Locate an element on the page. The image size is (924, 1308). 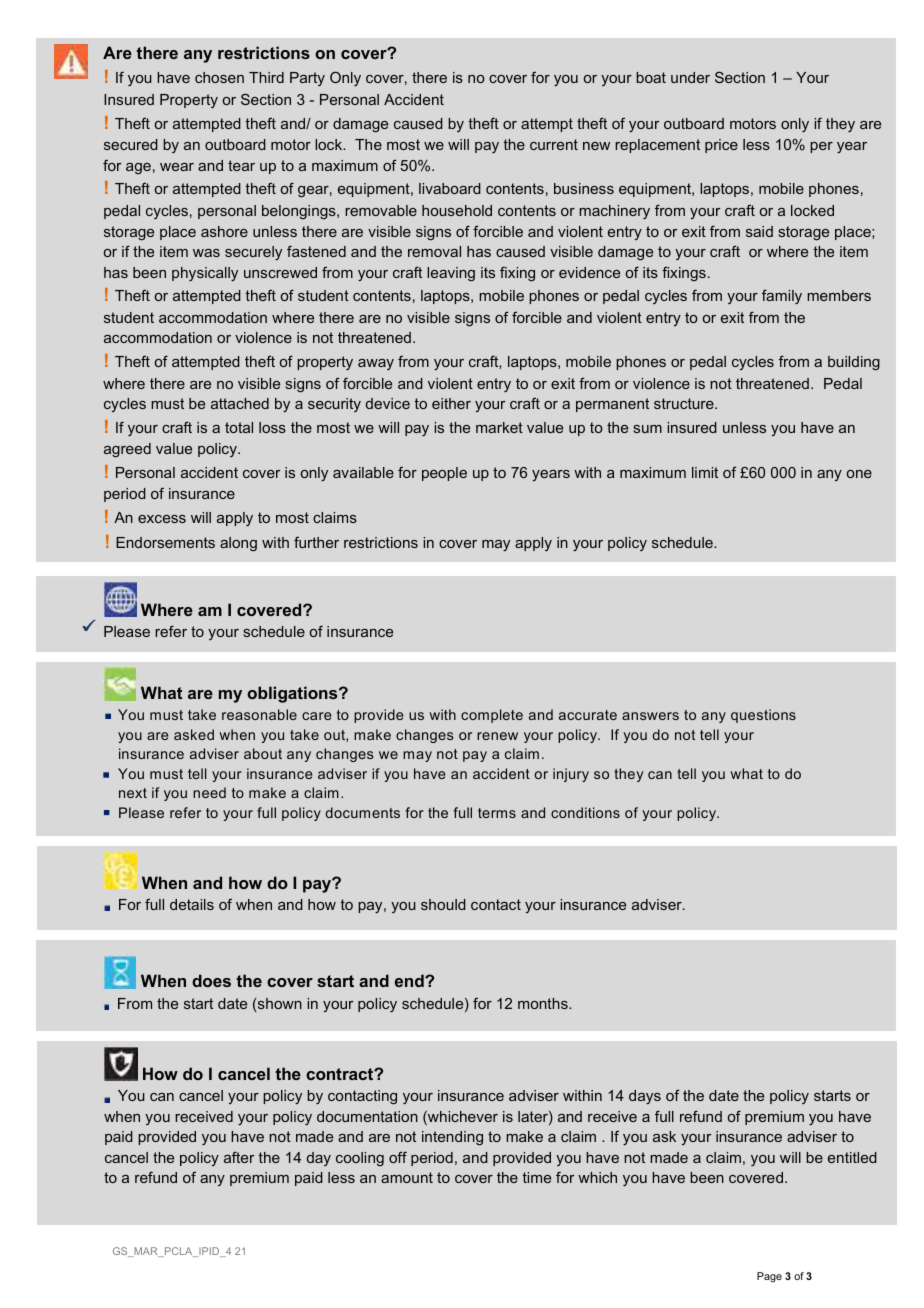
questions is located at coordinates (763, 716).
